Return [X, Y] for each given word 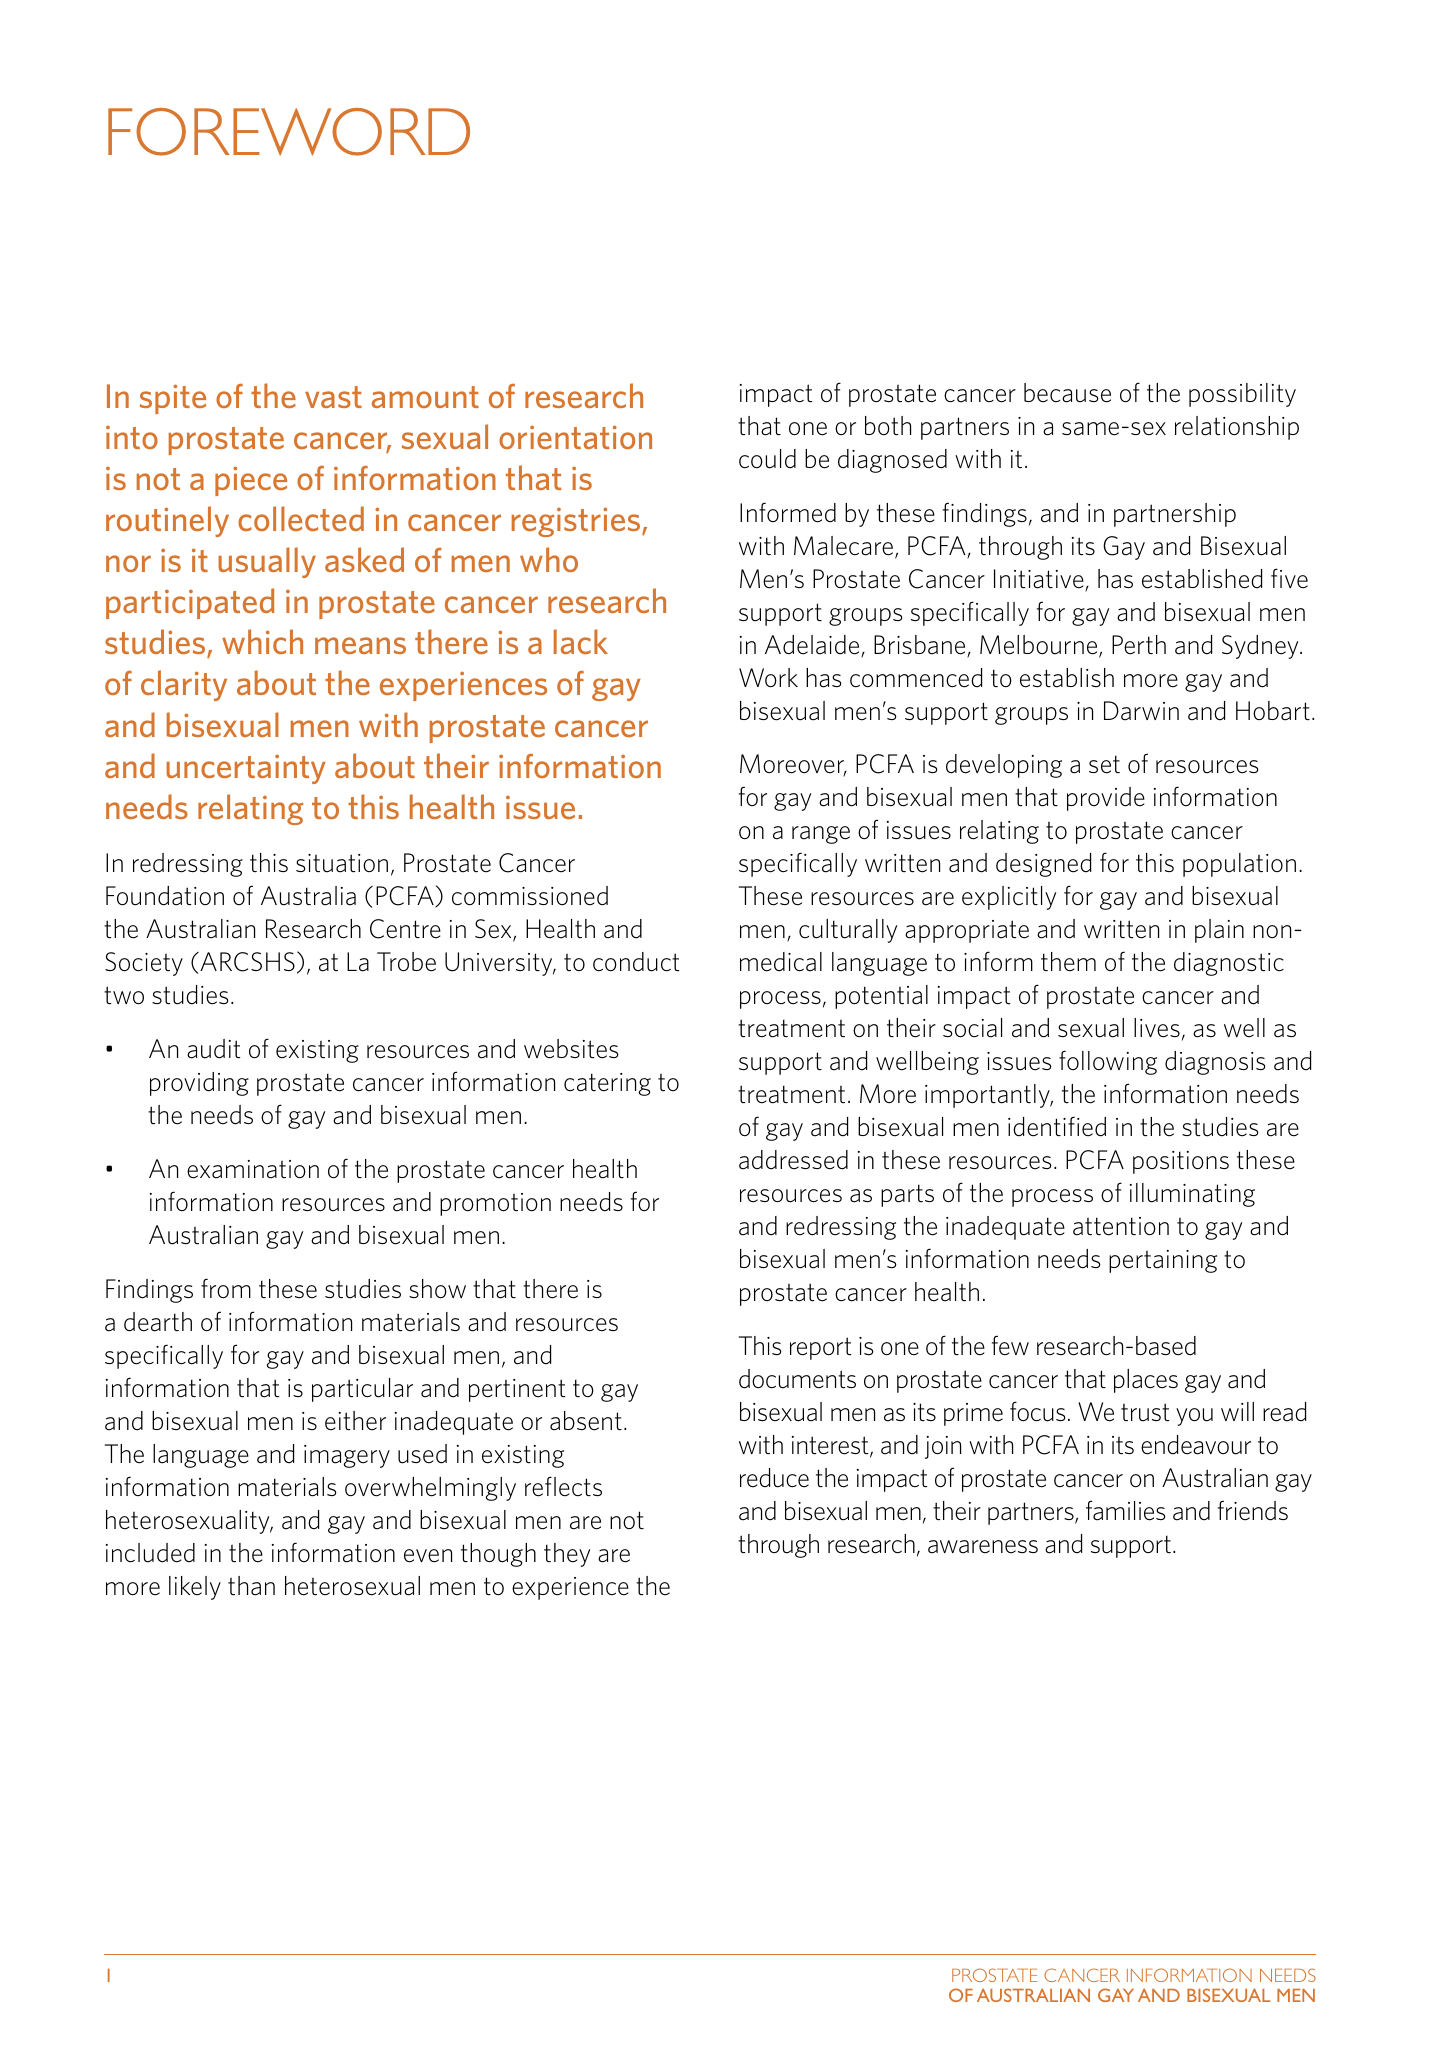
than [251, 1586]
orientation [575, 437]
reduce [774, 1478]
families [1126, 1510]
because [1067, 393]
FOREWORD [289, 132]
